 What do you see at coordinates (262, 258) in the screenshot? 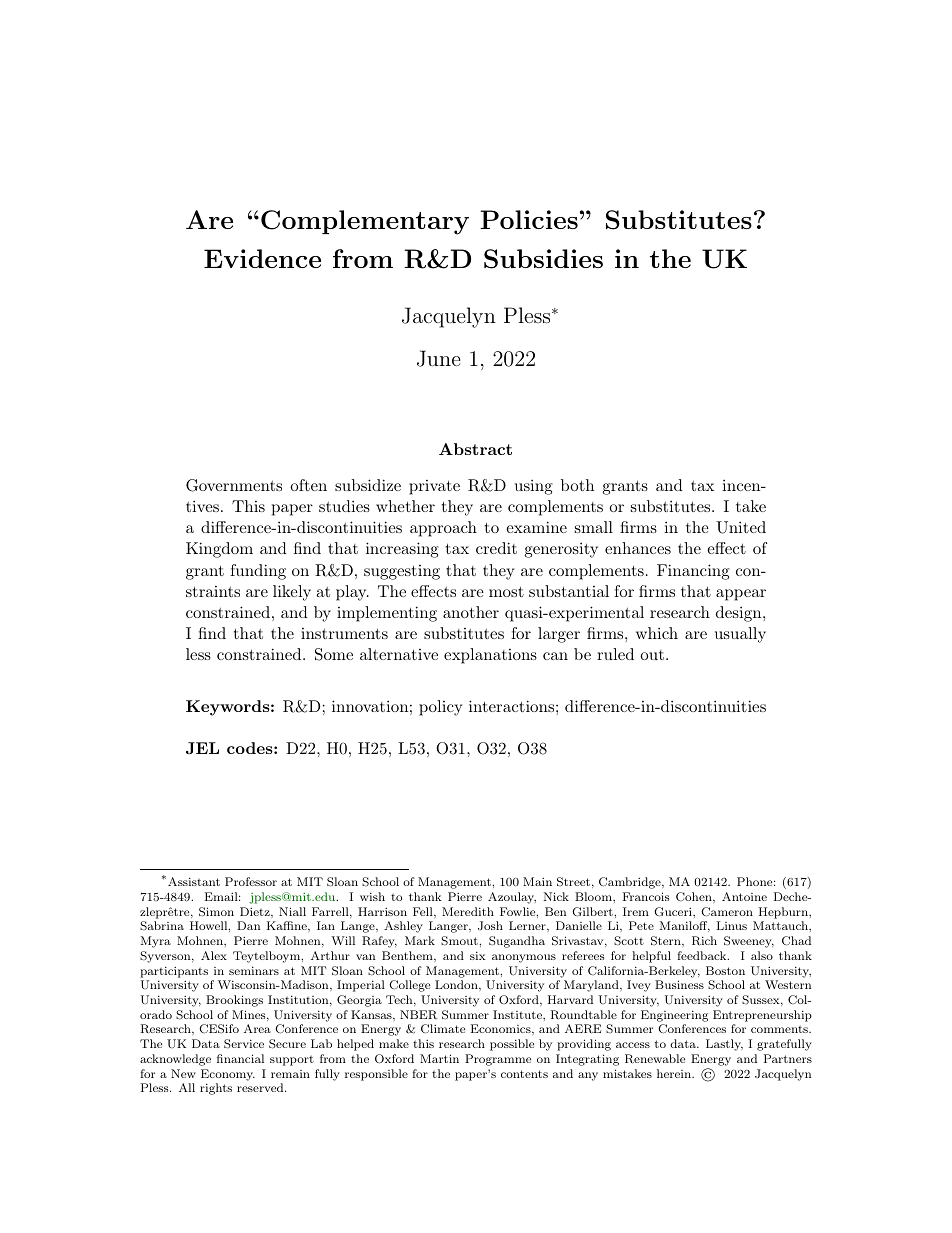
I see `Evidence` at bounding box center [262, 258].
